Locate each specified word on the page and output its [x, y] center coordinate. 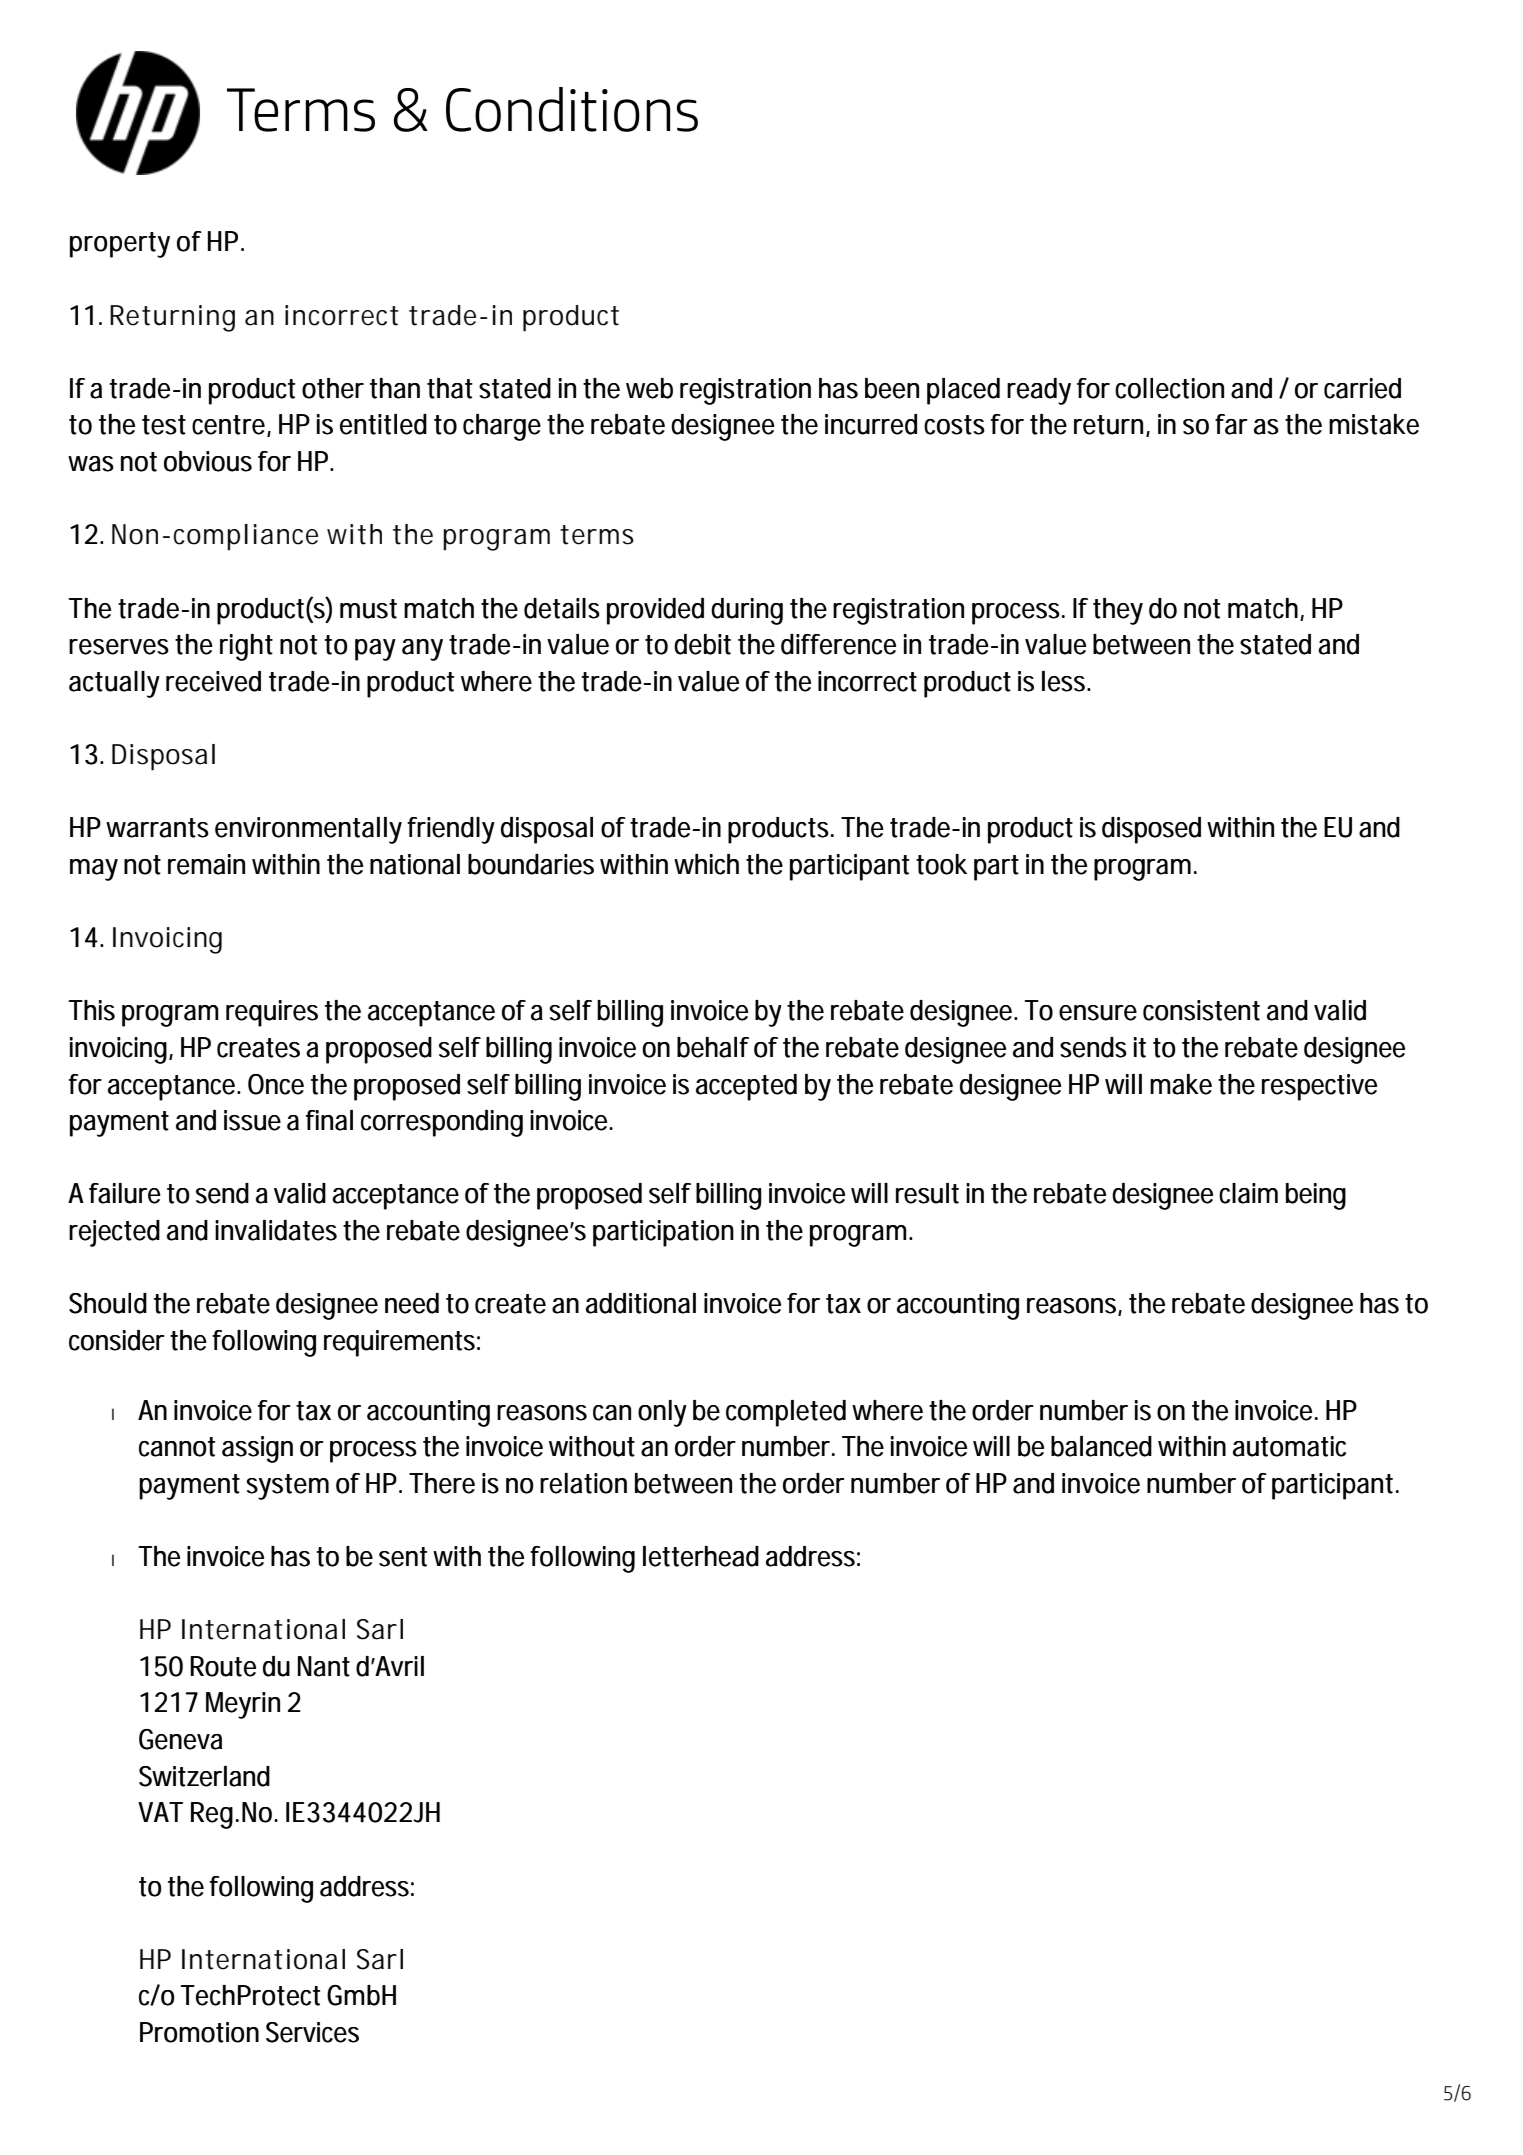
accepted [746, 1087]
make [1181, 1084]
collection [1169, 388]
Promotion [199, 2032]
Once [276, 1084]
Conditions [572, 109]
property [120, 245]
